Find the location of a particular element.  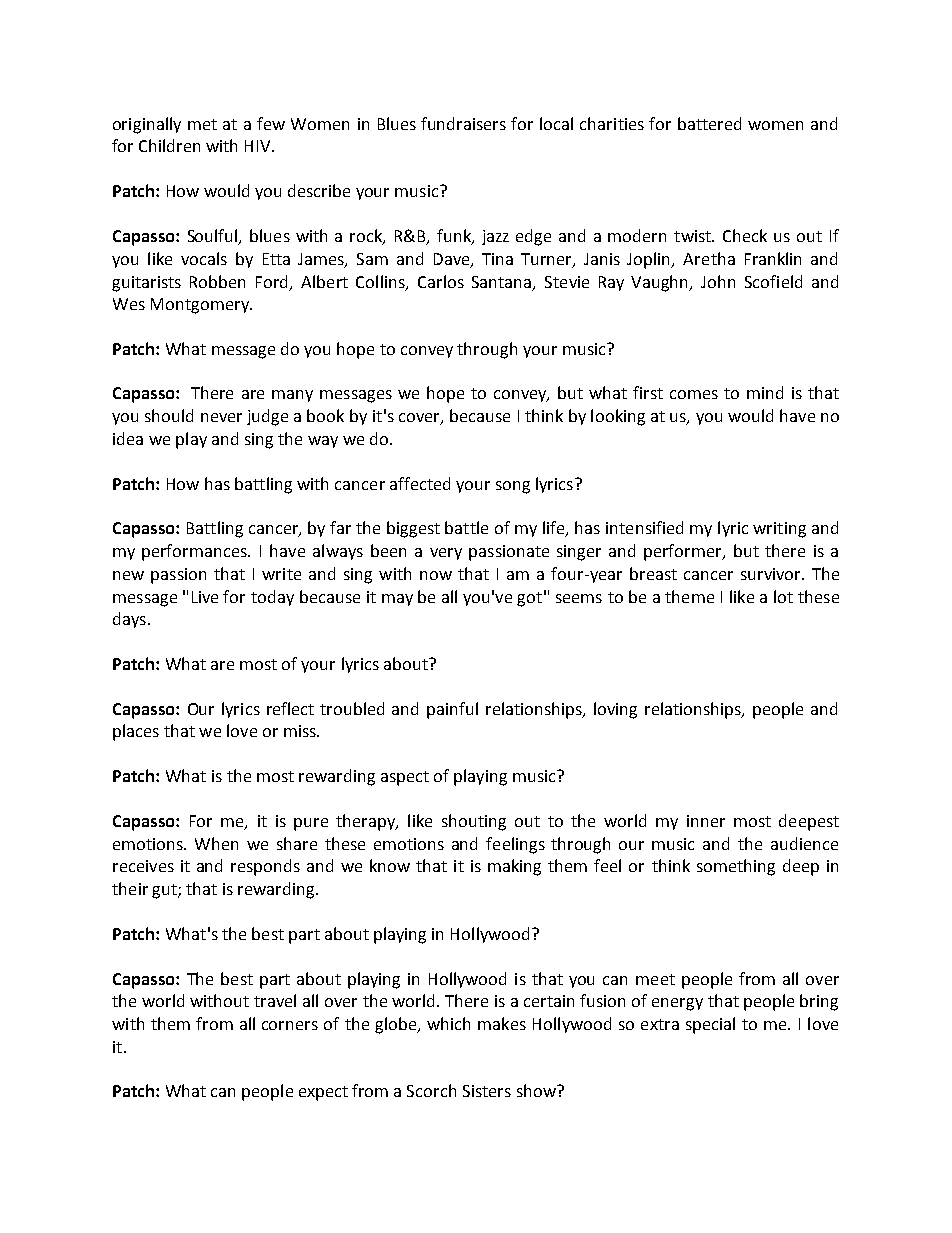

mind is located at coordinates (765, 392).
